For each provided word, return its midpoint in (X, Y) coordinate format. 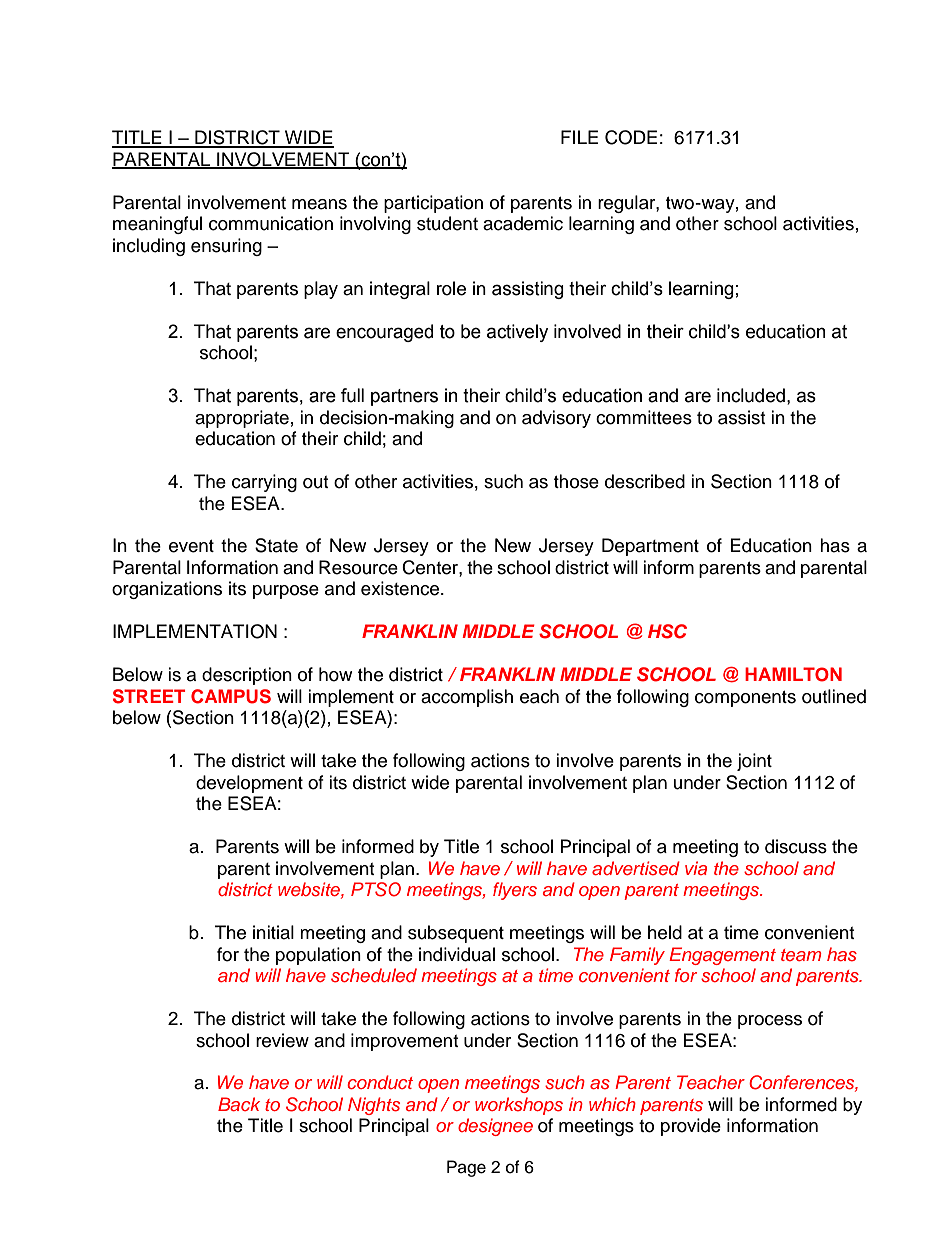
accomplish (467, 698)
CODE (631, 137)
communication (271, 223)
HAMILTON (793, 674)
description (247, 676)
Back (239, 1104)
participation (433, 204)
